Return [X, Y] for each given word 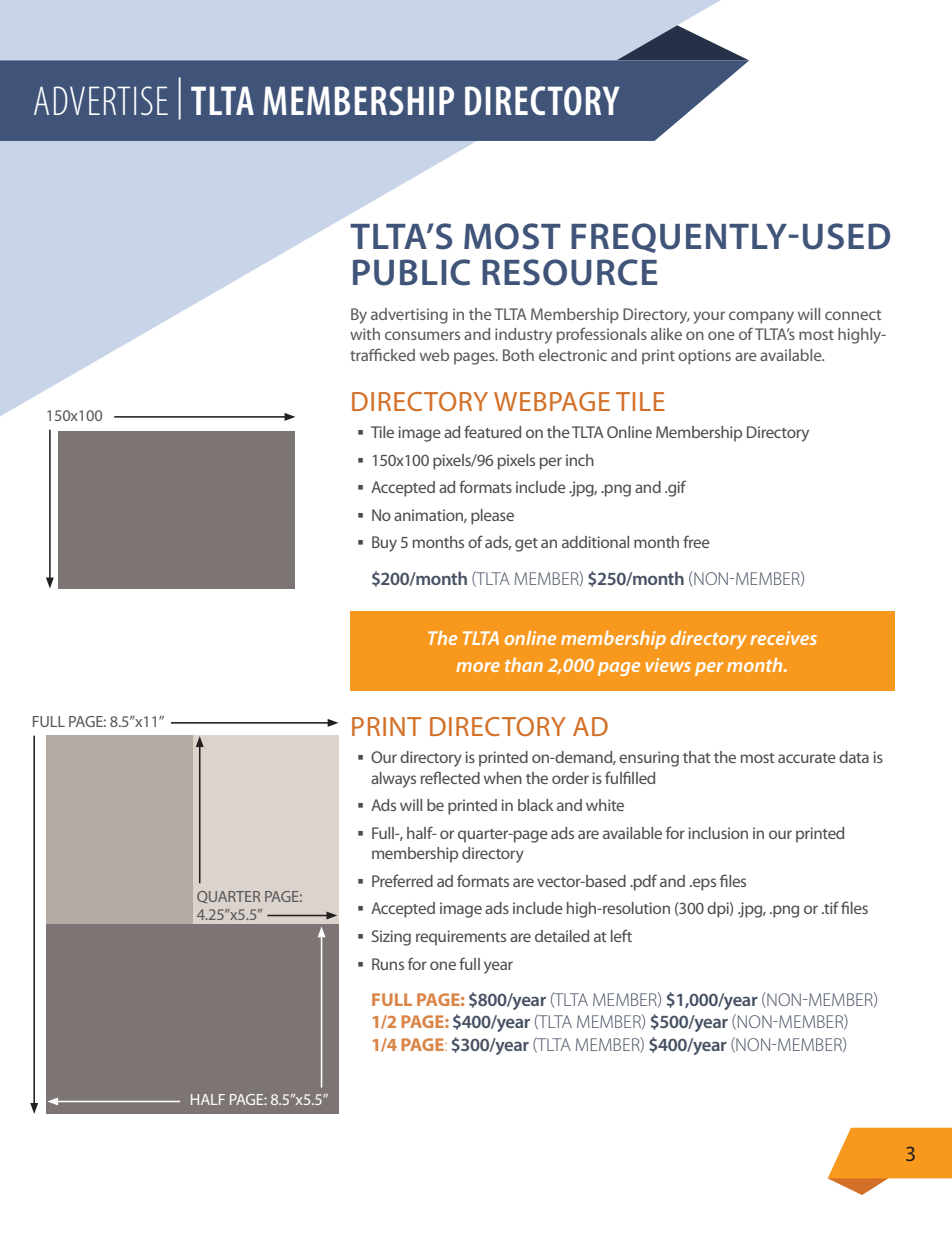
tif [830, 907]
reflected [450, 777]
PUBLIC [411, 272]
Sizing [391, 938]
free [696, 541]
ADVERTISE [101, 100]
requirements [461, 938]
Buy [384, 544]
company [761, 317]
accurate [807, 758]
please [492, 517]
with [365, 334]
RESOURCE [569, 272]
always [393, 780]
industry [523, 336]
